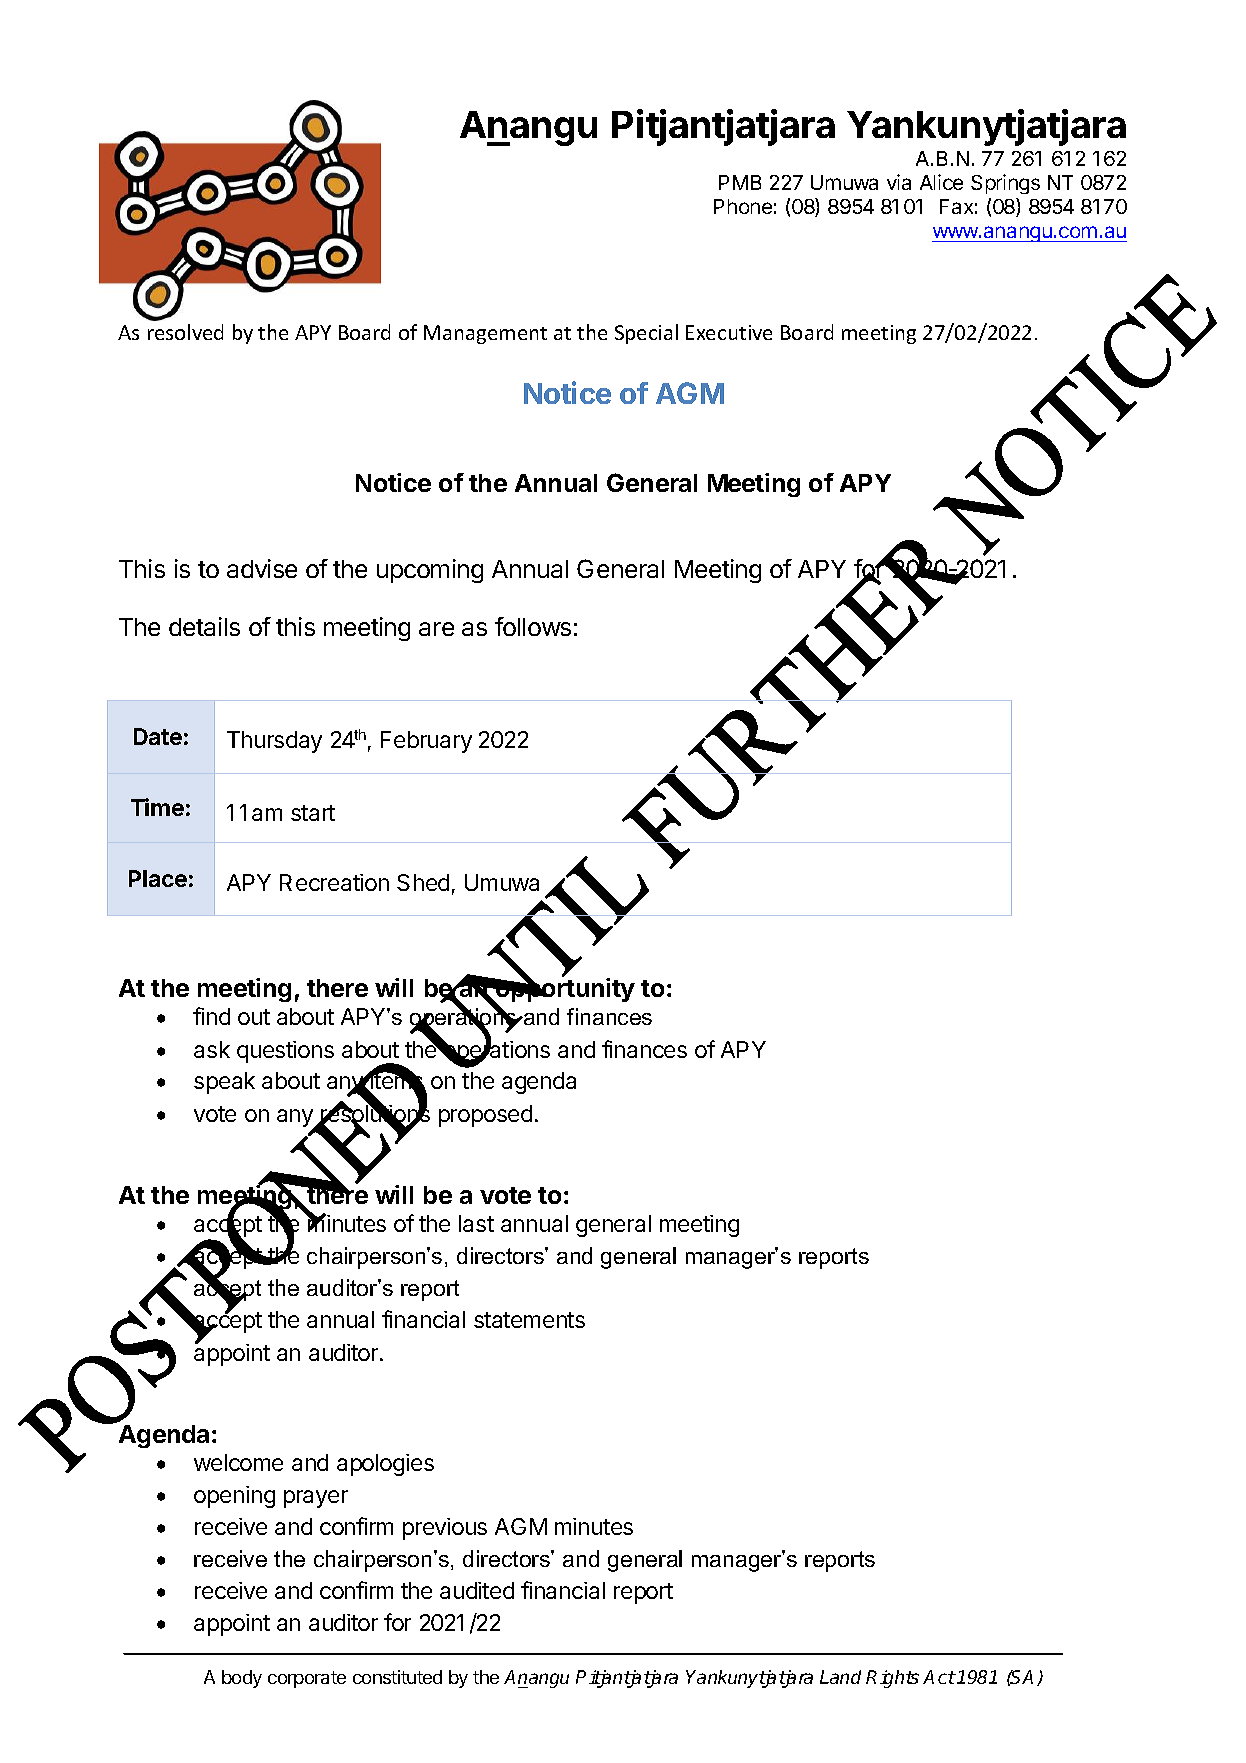 The image size is (1246, 1763). I want to click on audited, so click(477, 1590).
